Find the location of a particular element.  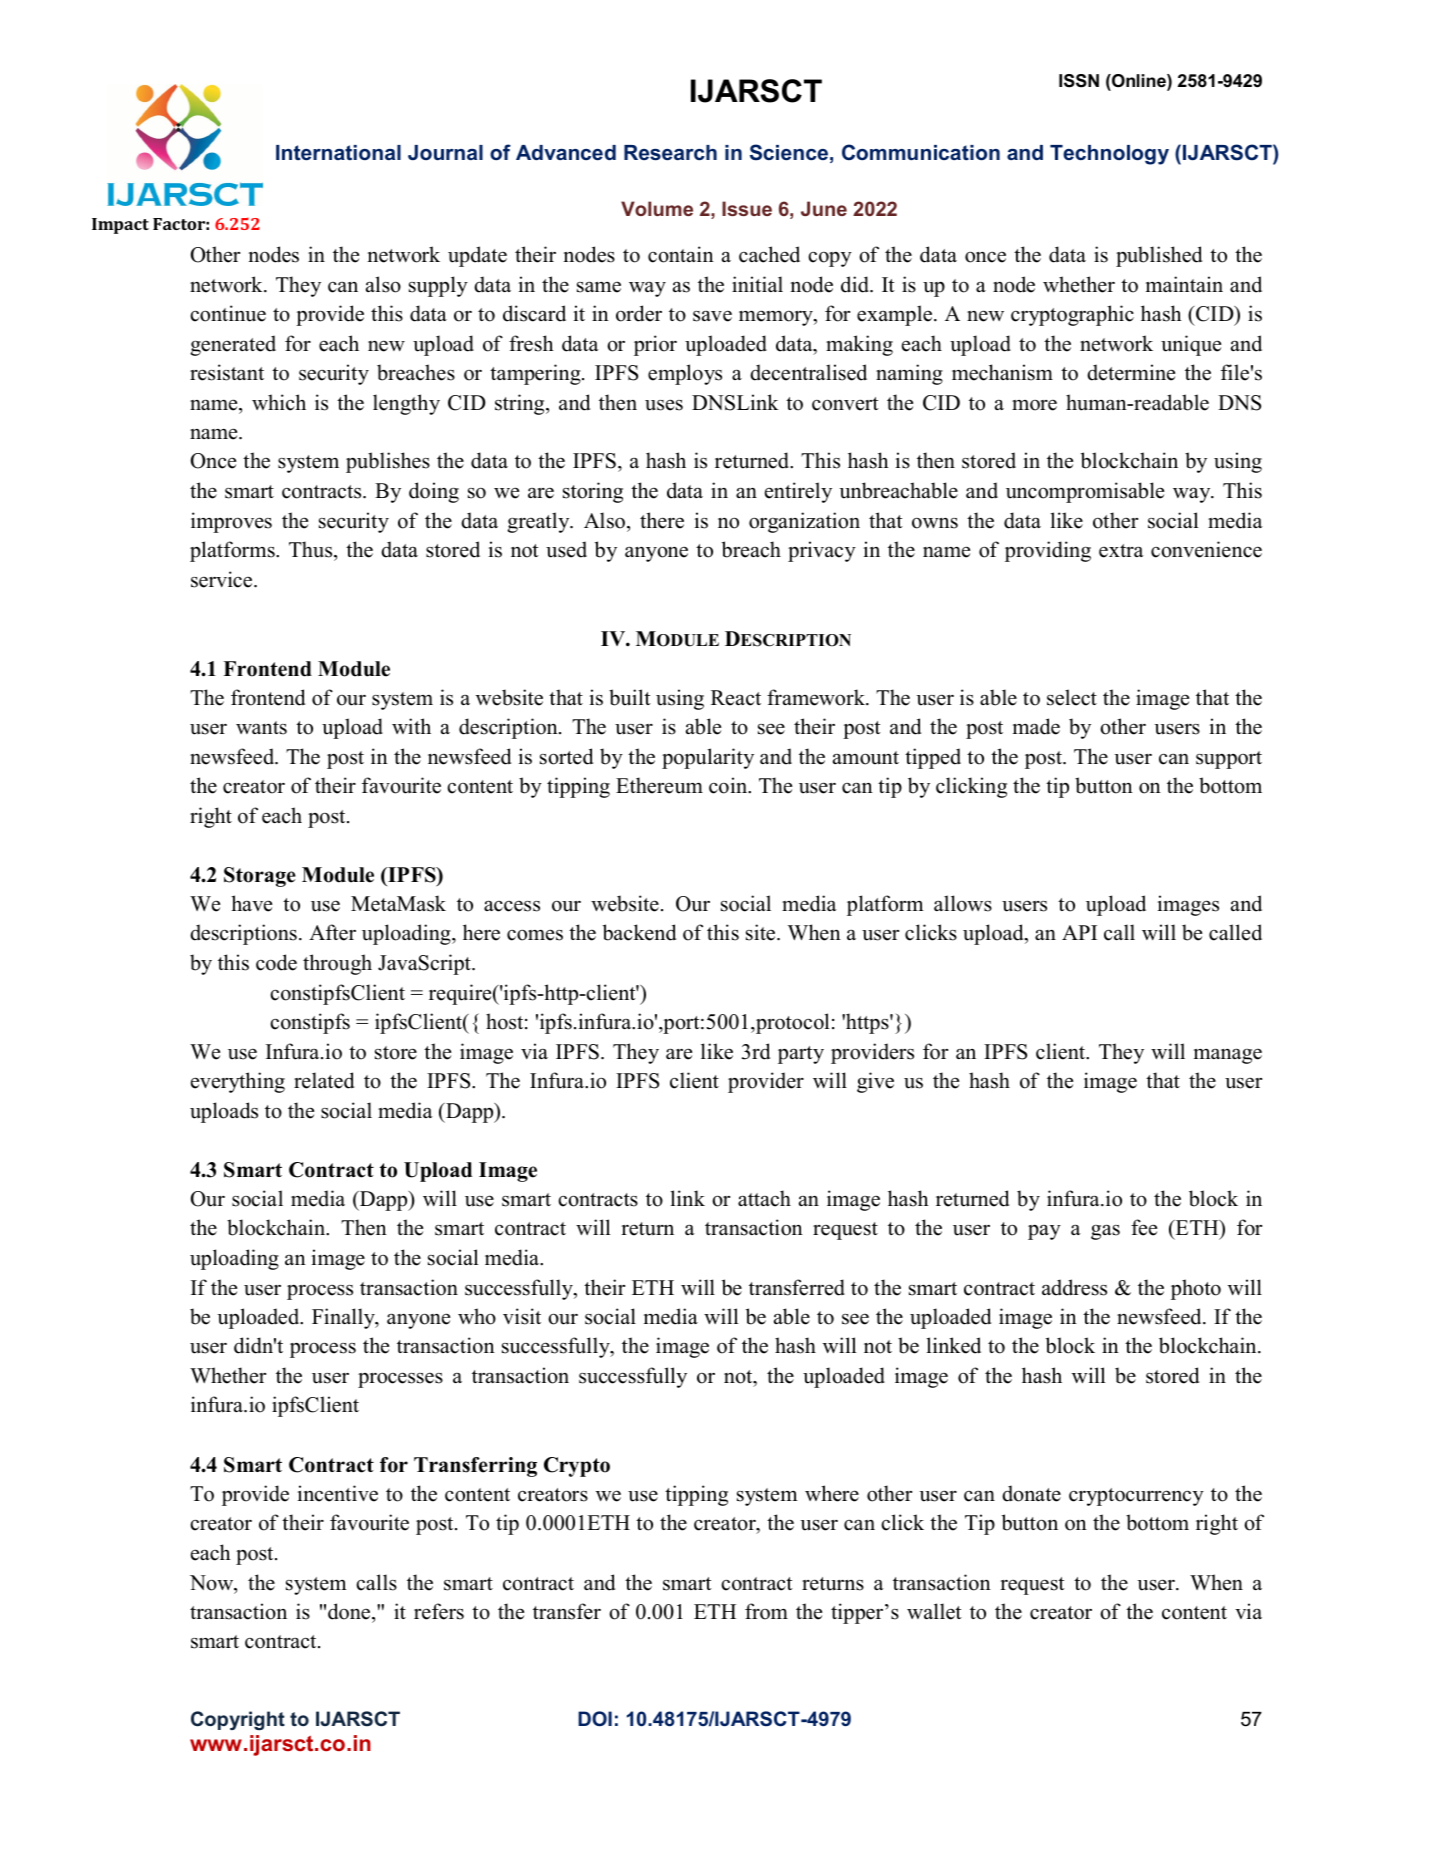

improves is located at coordinates (231, 522).
